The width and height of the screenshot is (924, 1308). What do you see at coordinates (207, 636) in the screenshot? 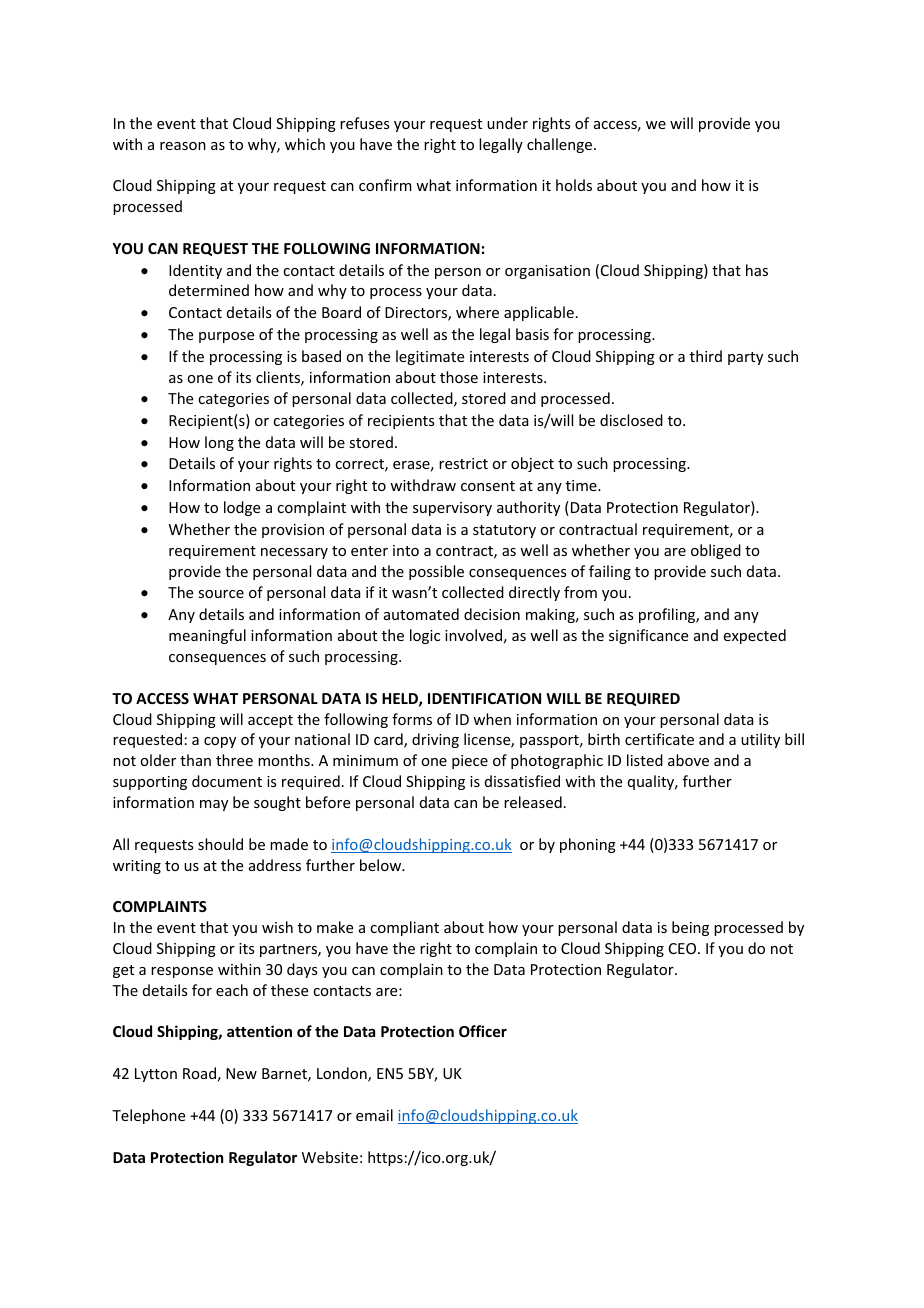
I see `meaningful` at bounding box center [207, 636].
